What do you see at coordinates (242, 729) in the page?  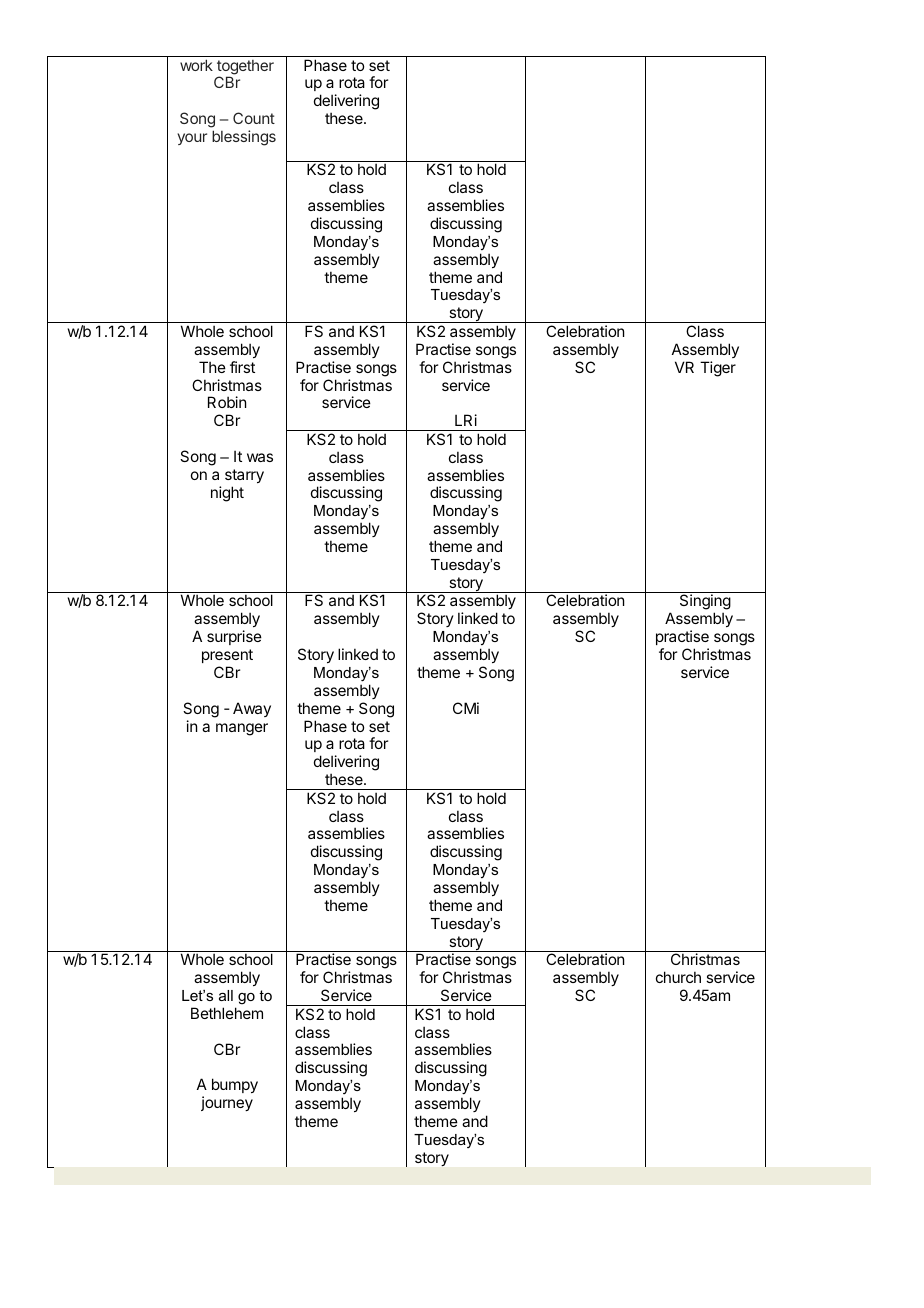 I see `manger` at bounding box center [242, 729].
